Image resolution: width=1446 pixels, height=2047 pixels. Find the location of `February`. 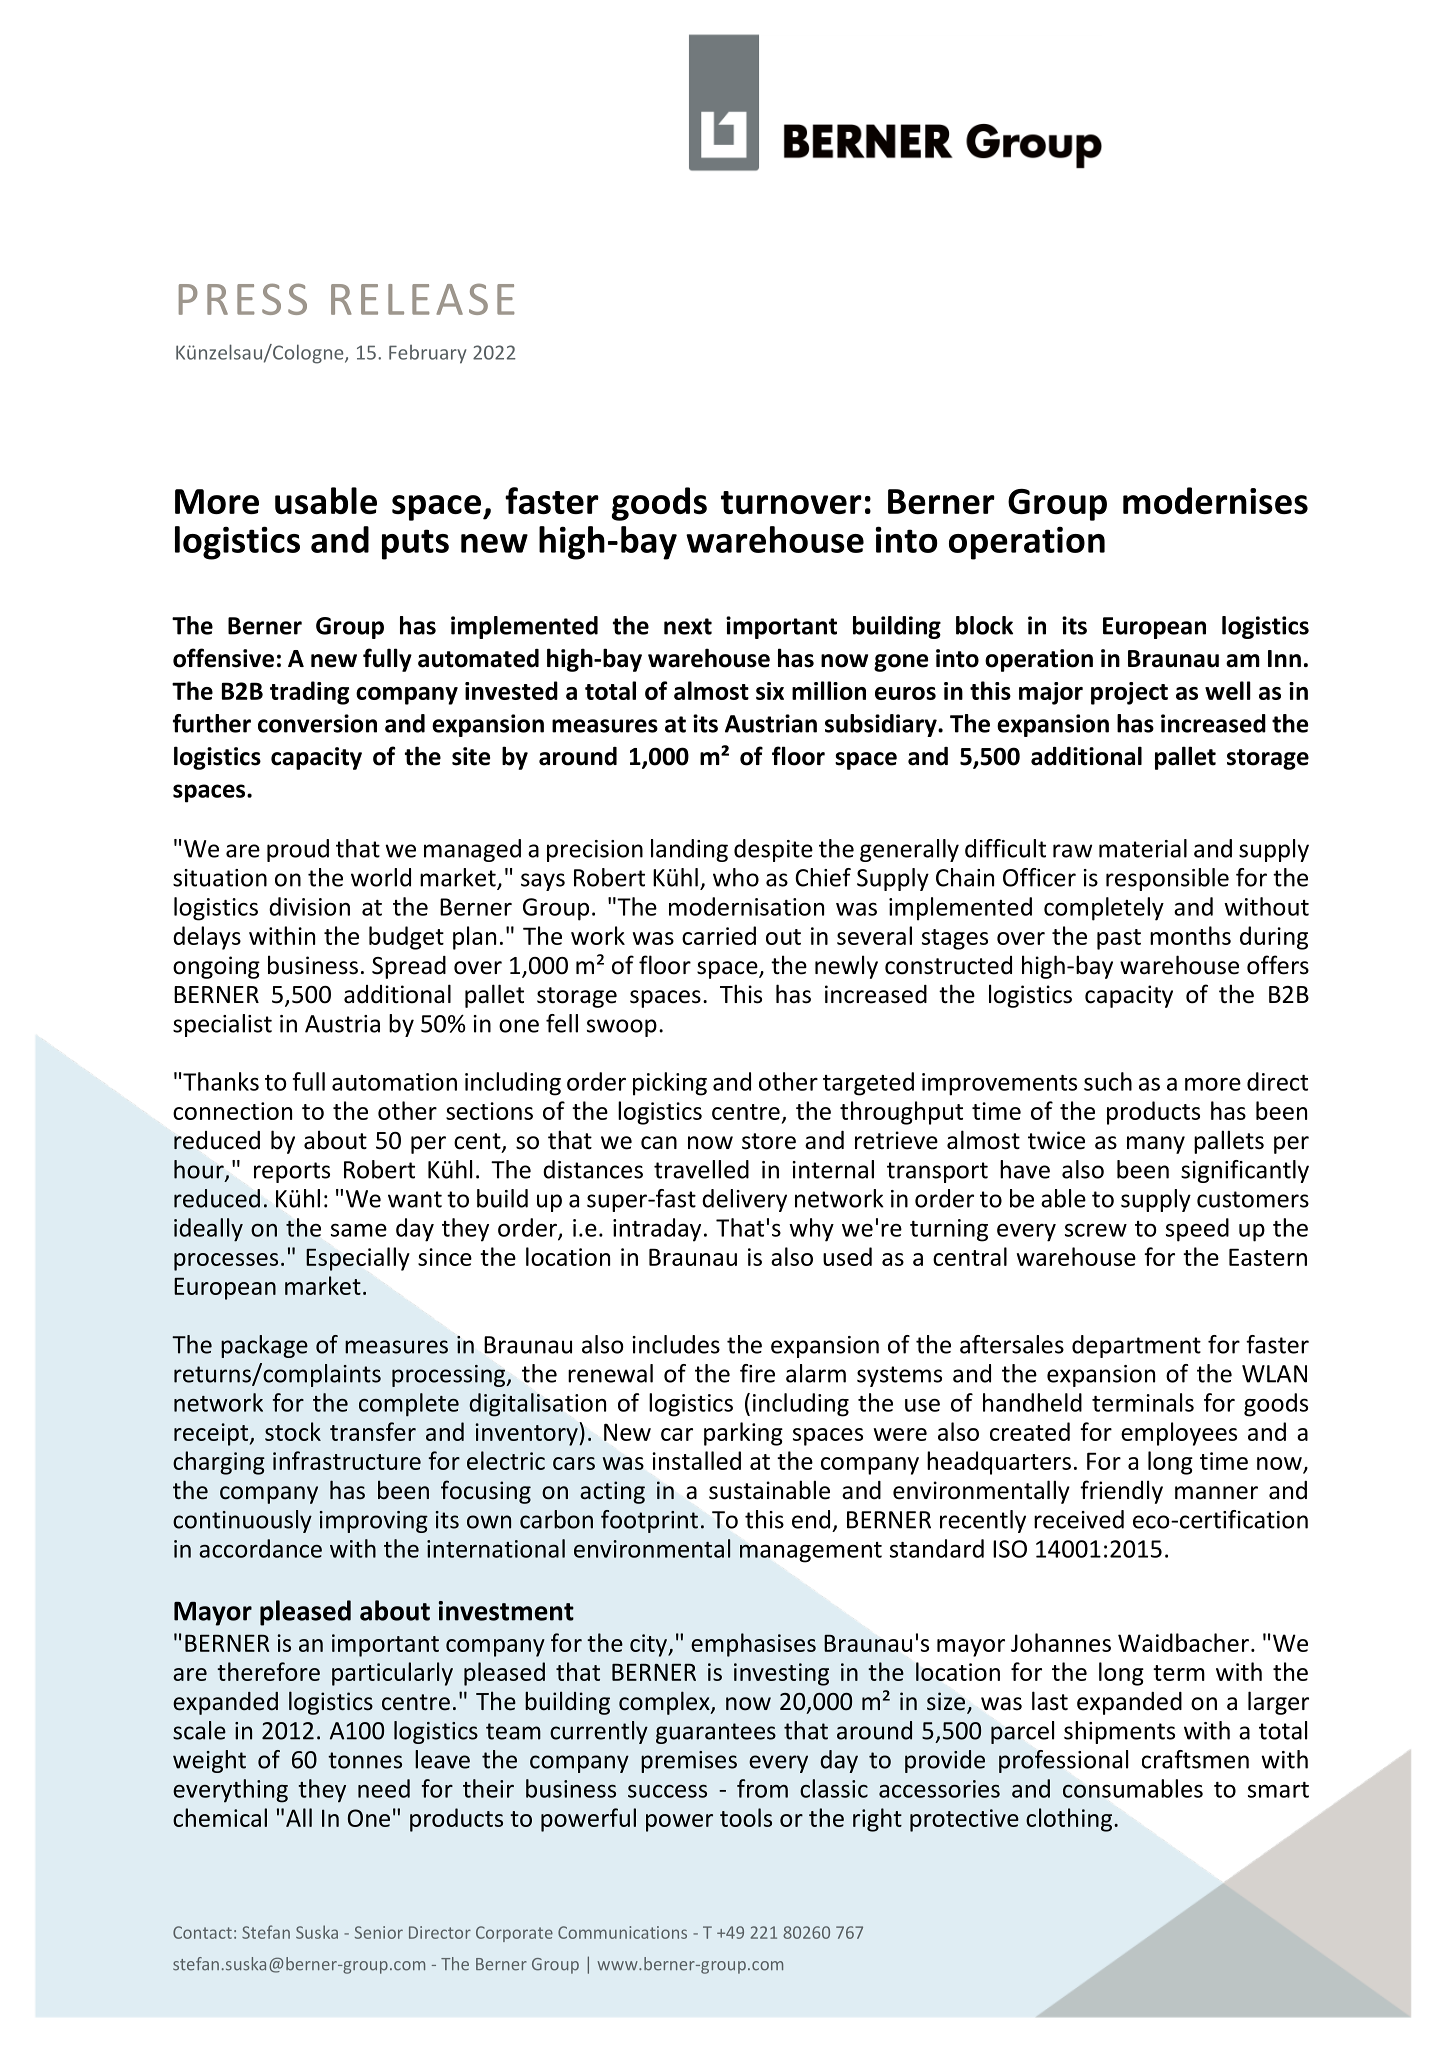

February is located at coordinates (428, 354).
